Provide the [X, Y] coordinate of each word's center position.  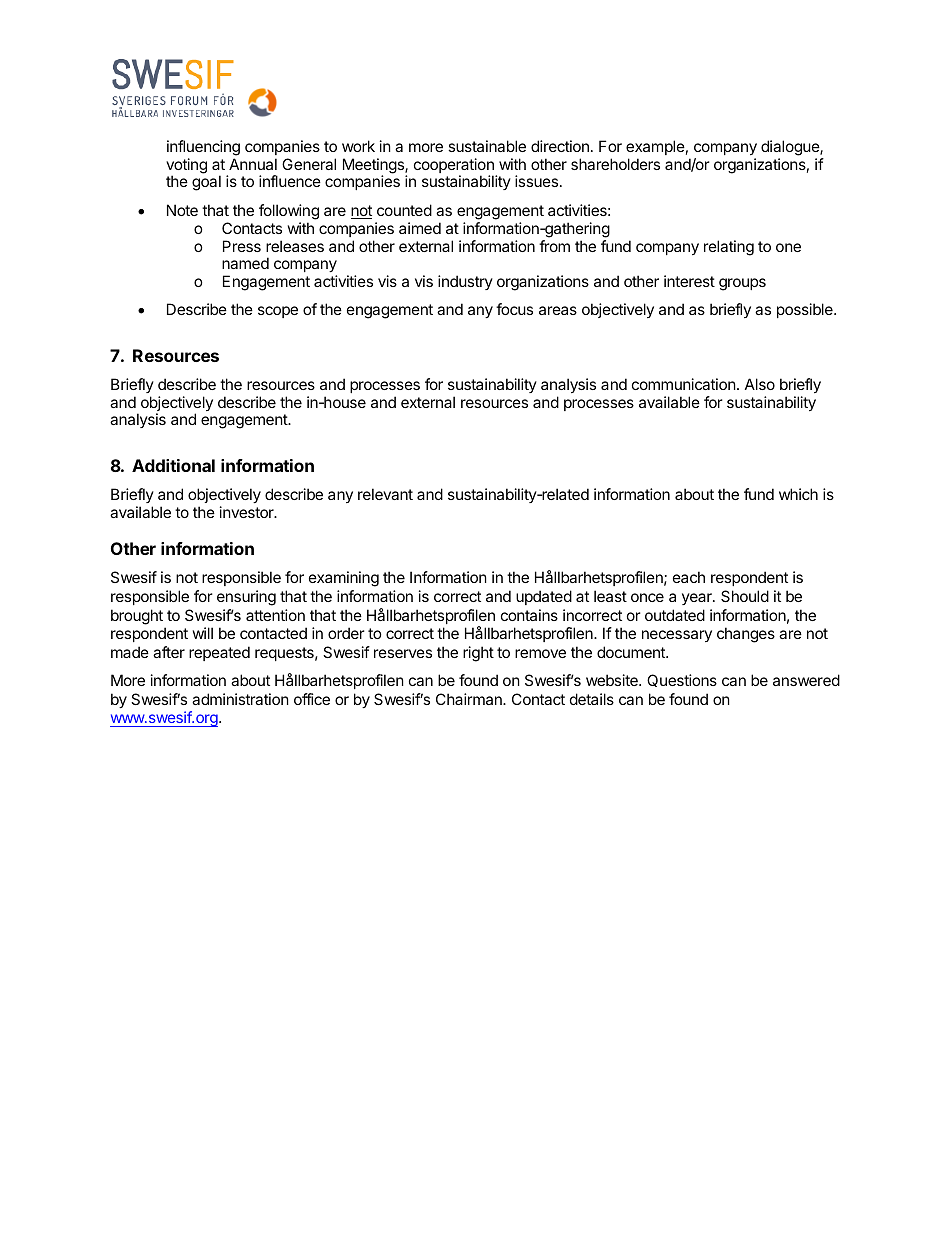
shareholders [615, 164]
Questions [682, 680]
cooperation [454, 167]
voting [186, 167]
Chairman [470, 699]
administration [240, 699]
